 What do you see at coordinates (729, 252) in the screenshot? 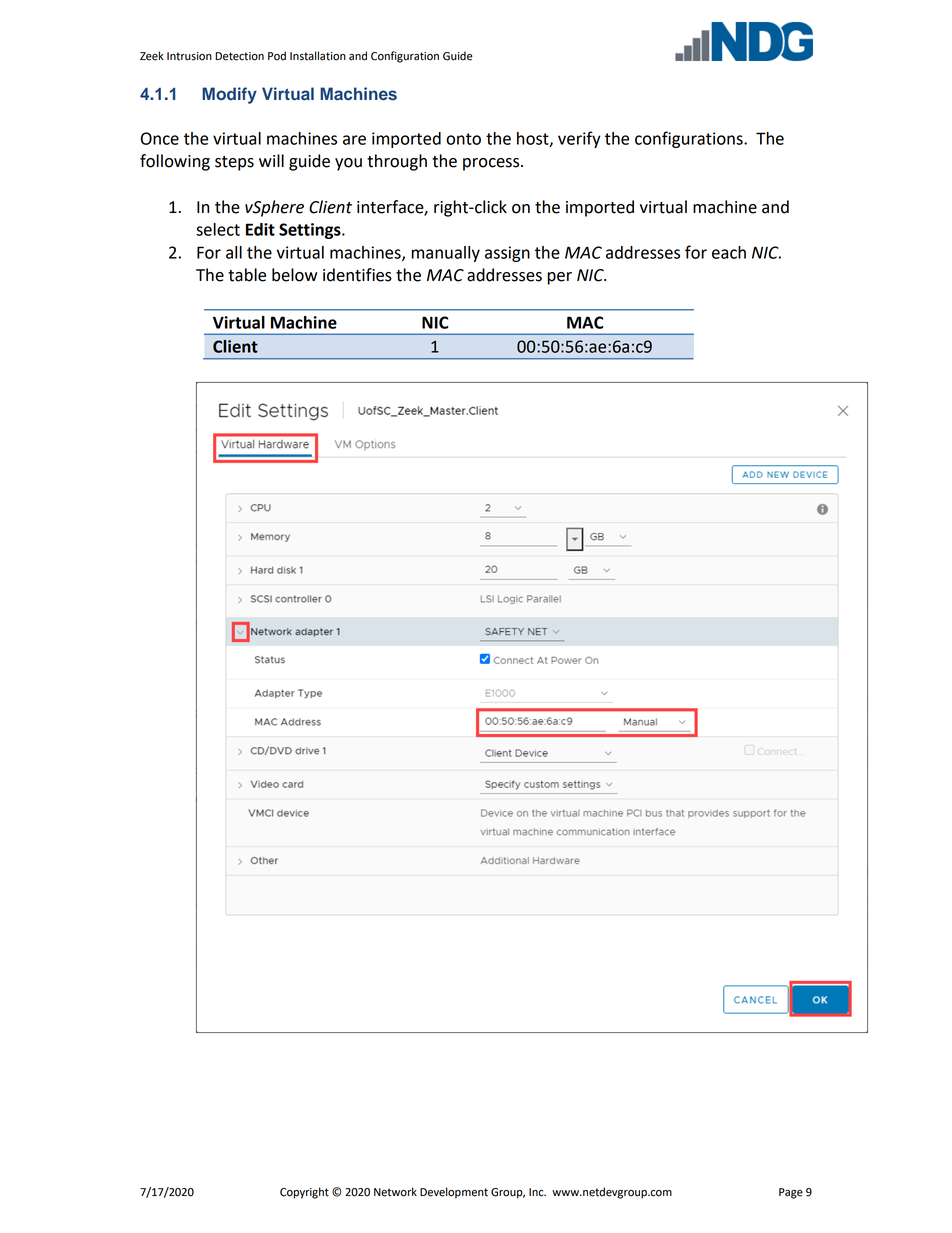
I see `each` at bounding box center [729, 252].
